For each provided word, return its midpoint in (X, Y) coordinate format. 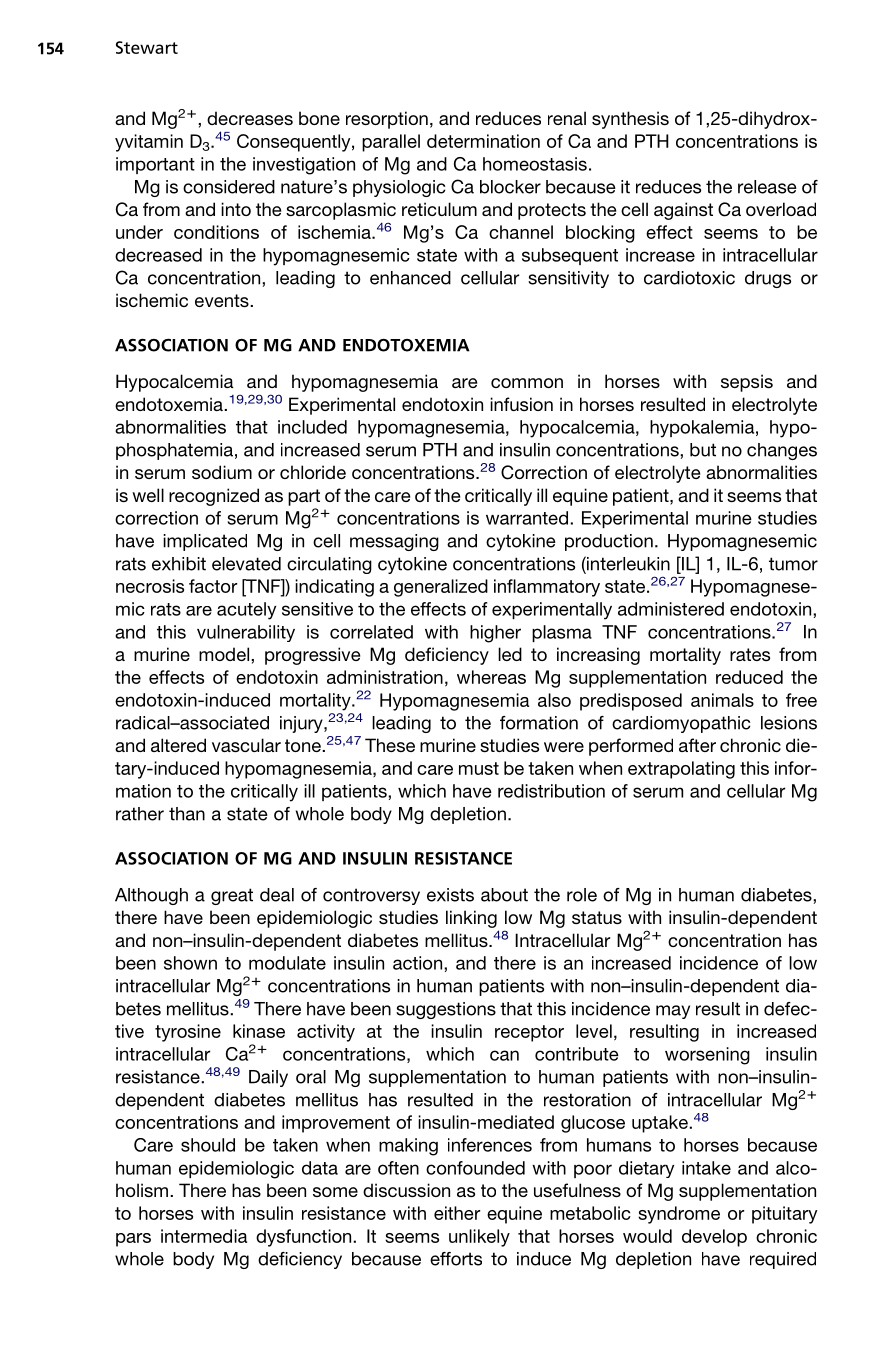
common (527, 383)
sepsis (747, 383)
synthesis (630, 120)
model (225, 654)
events (223, 300)
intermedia (204, 1236)
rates (750, 654)
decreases (250, 118)
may (673, 1012)
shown (190, 963)
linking (471, 919)
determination (483, 141)
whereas (491, 677)
